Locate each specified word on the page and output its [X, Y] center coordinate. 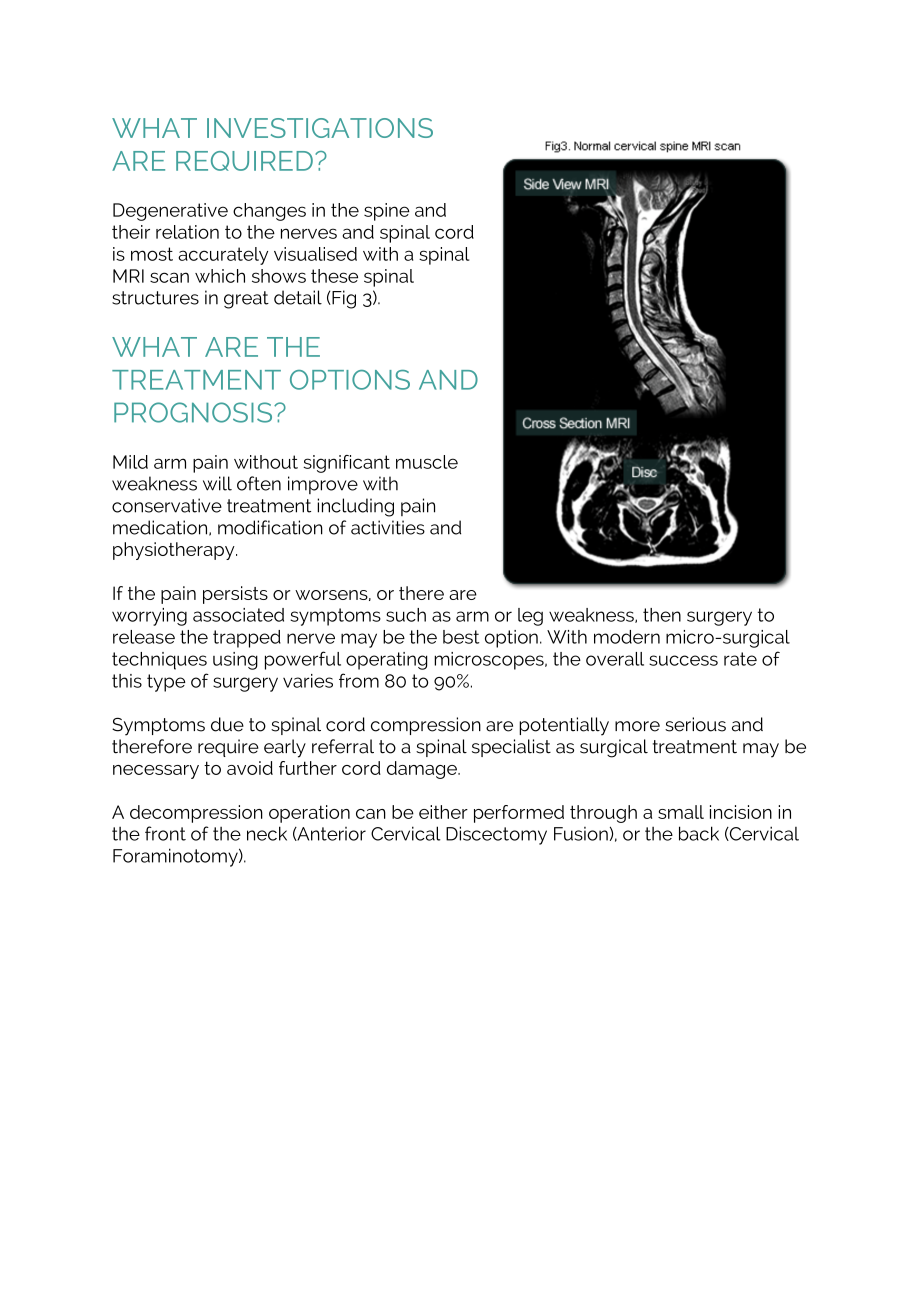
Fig [343, 299]
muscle [427, 462]
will [217, 483]
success [683, 660]
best [461, 637]
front [165, 833]
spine [387, 212]
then [662, 615]
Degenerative [170, 212]
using [235, 661]
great [246, 300]
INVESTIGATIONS [320, 128]
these [334, 276]
